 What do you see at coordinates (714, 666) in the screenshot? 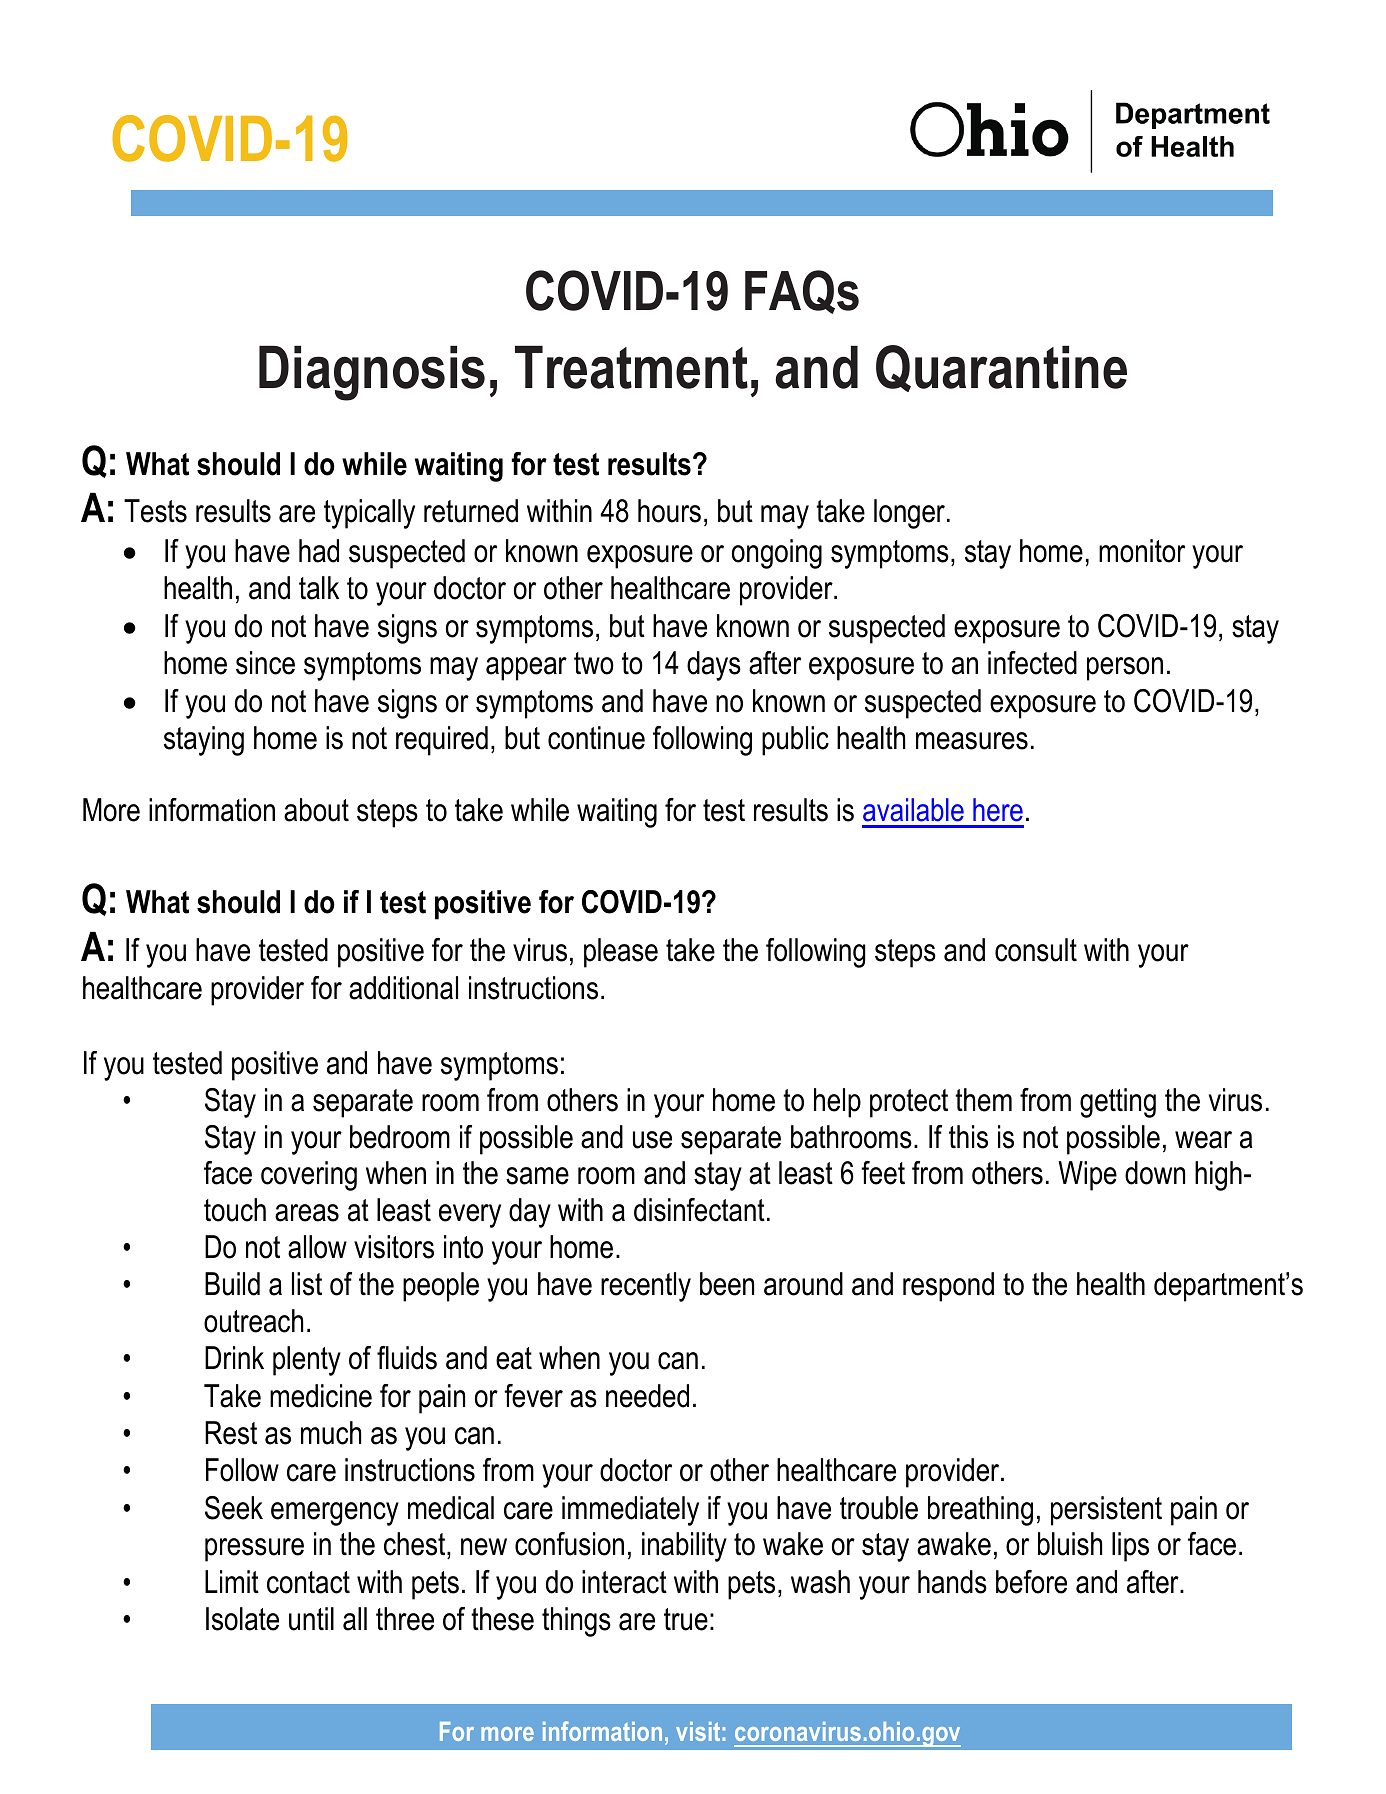
I see `days` at bounding box center [714, 666].
